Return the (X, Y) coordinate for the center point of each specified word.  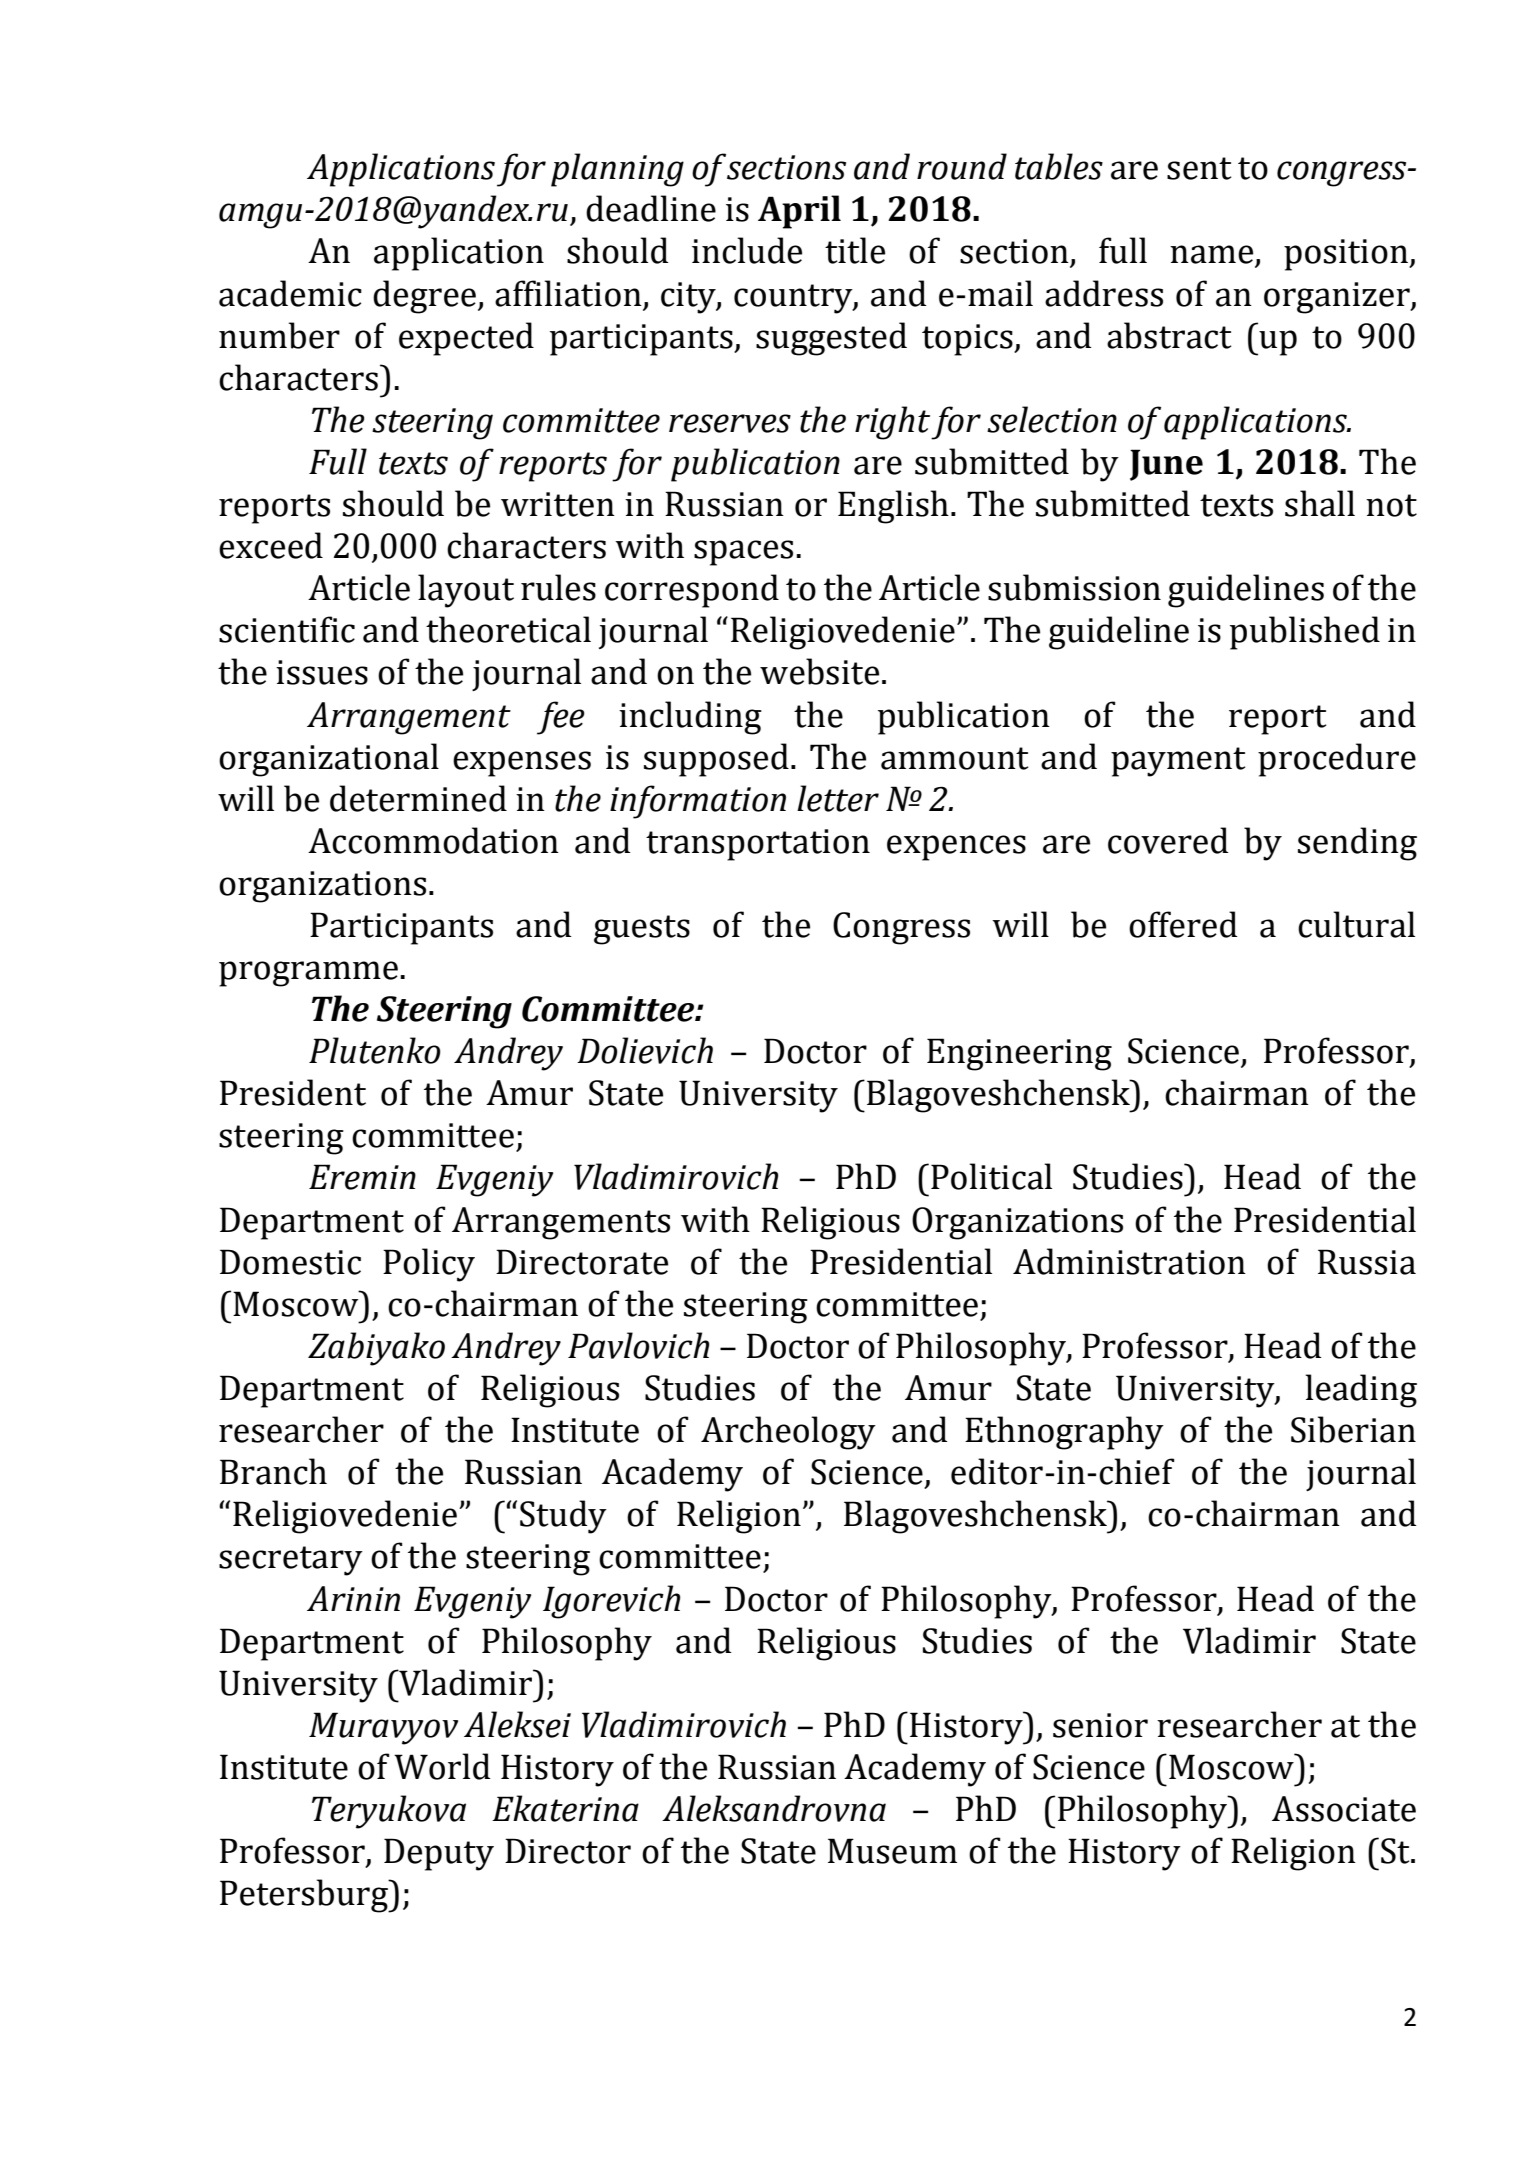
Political (991, 1176)
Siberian (1353, 1429)
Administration (1129, 1261)
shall (1320, 503)
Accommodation (433, 840)
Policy (429, 1265)
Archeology (788, 1433)
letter (838, 798)
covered (1168, 840)
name (1211, 254)
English (893, 507)
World (442, 1766)
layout (466, 591)
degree (424, 297)
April (799, 212)
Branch (273, 1471)
